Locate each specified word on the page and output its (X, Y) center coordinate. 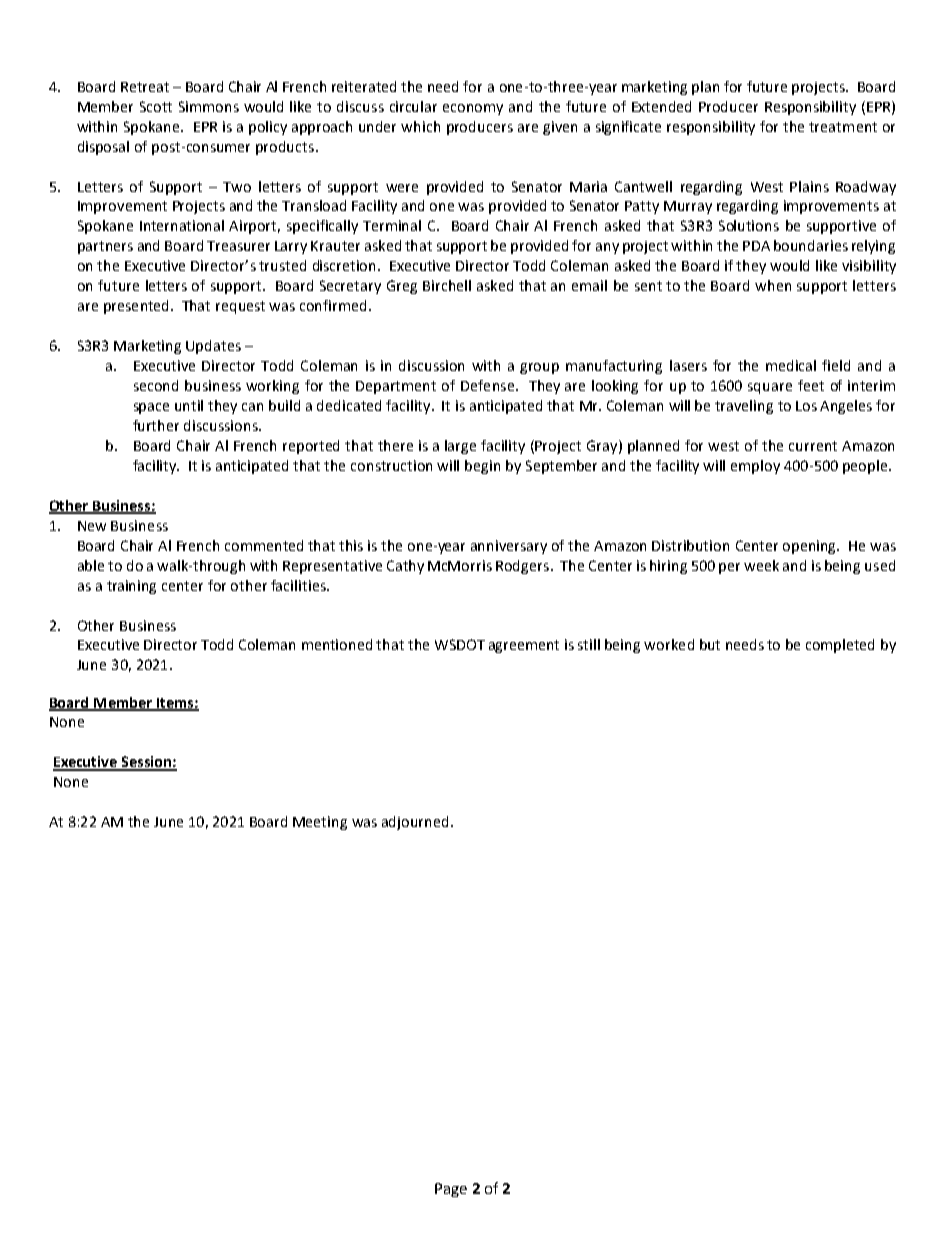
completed (840, 646)
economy (473, 109)
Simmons (209, 106)
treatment (843, 127)
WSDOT (460, 644)
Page (451, 1190)
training (131, 587)
